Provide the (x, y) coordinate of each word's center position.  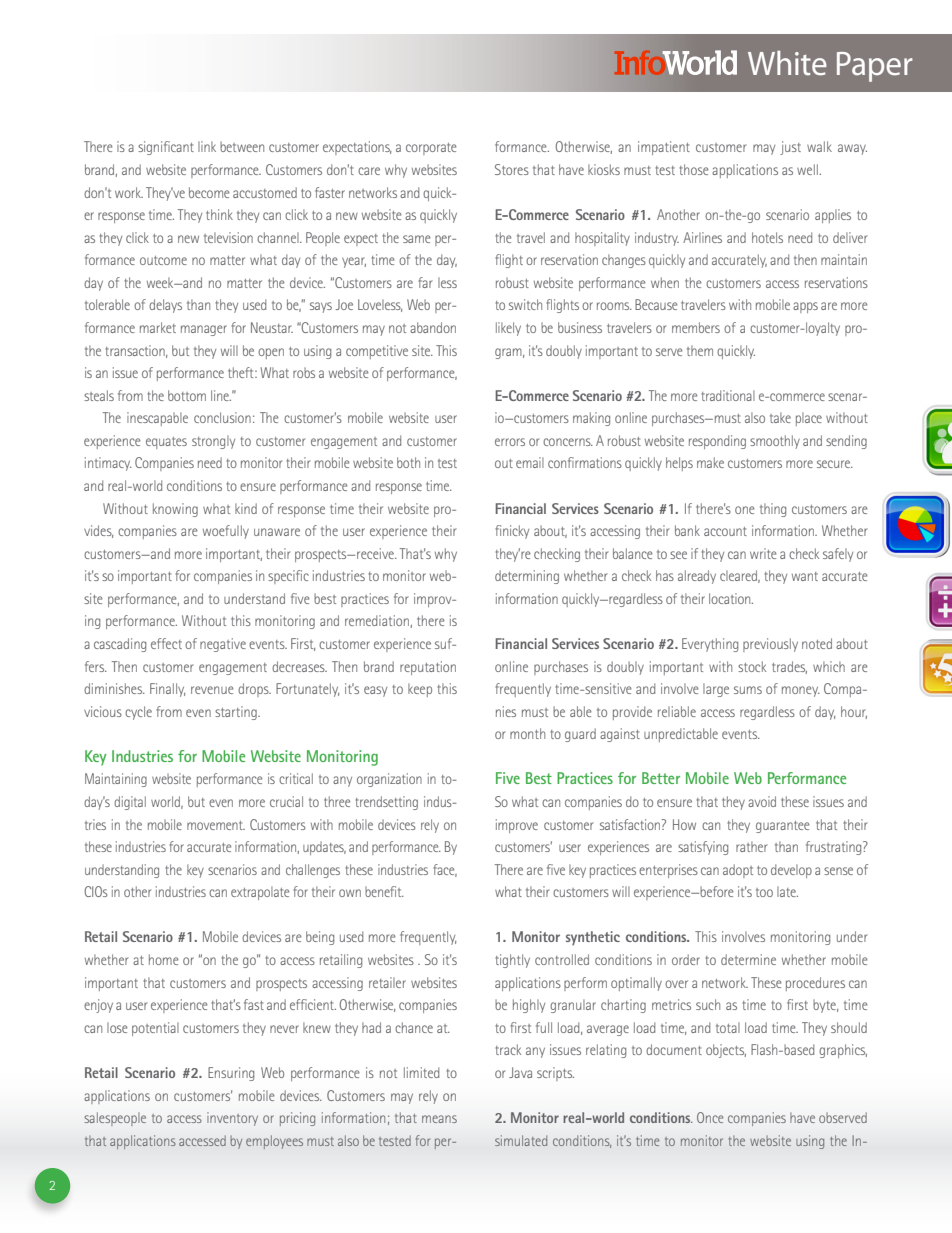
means (439, 1119)
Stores (512, 169)
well (808, 169)
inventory (232, 1119)
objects (726, 1051)
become (209, 192)
